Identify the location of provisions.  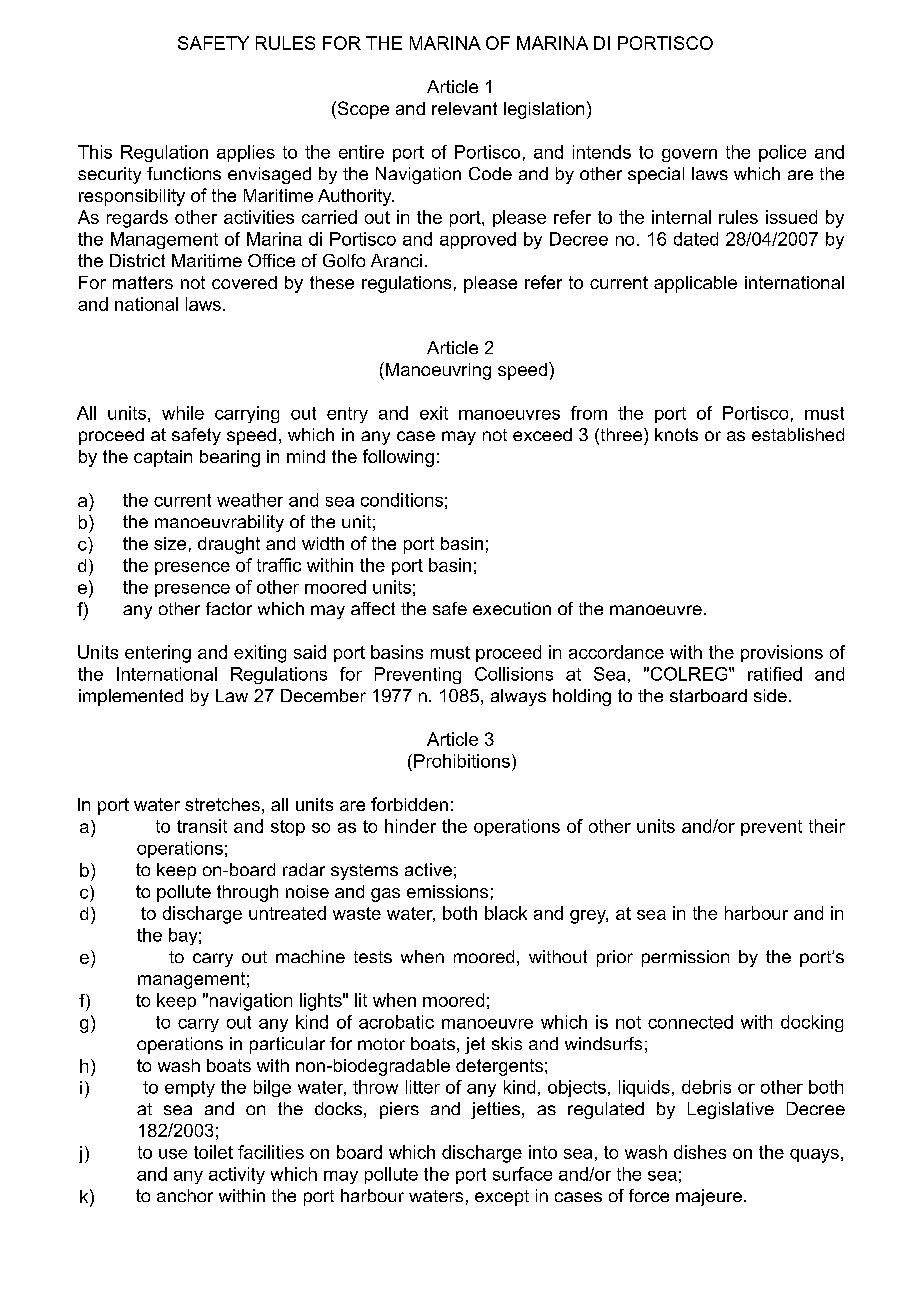
(782, 653).
